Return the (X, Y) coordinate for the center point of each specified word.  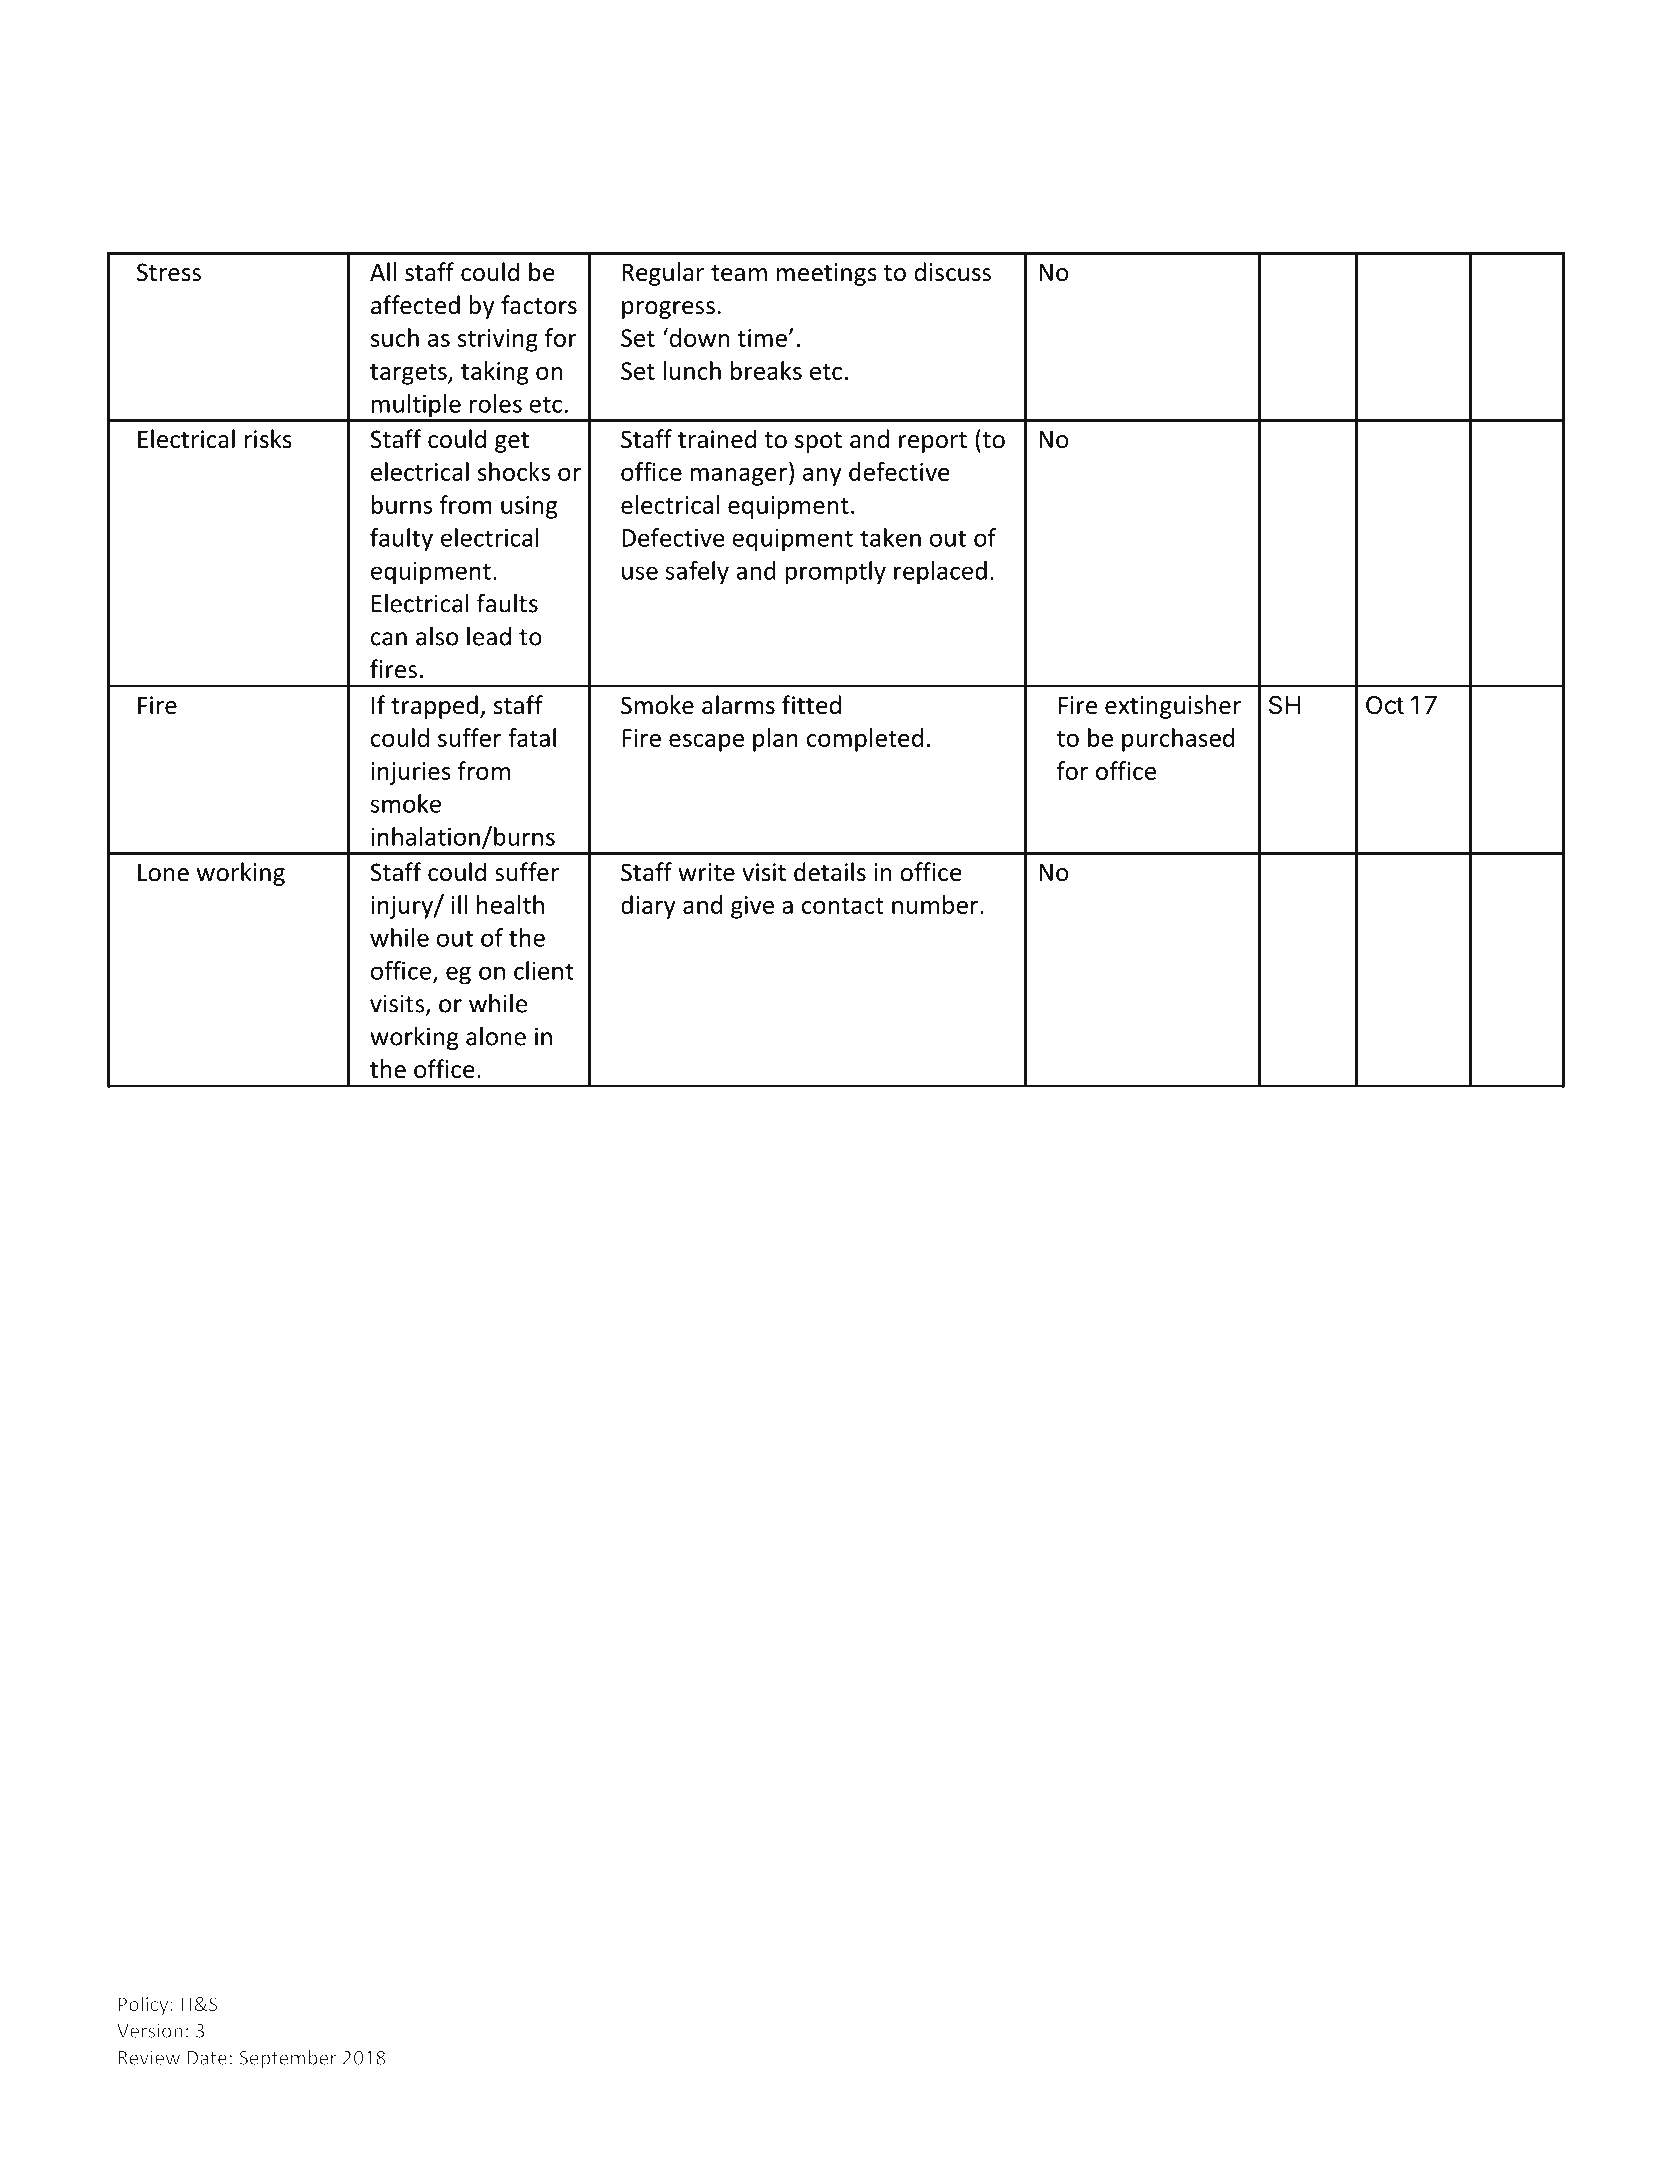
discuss (952, 272)
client (544, 970)
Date (207, 2058)
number (935, 904)
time (763, 338)
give (752, 907)
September (288, 2059)
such (395, 337)
